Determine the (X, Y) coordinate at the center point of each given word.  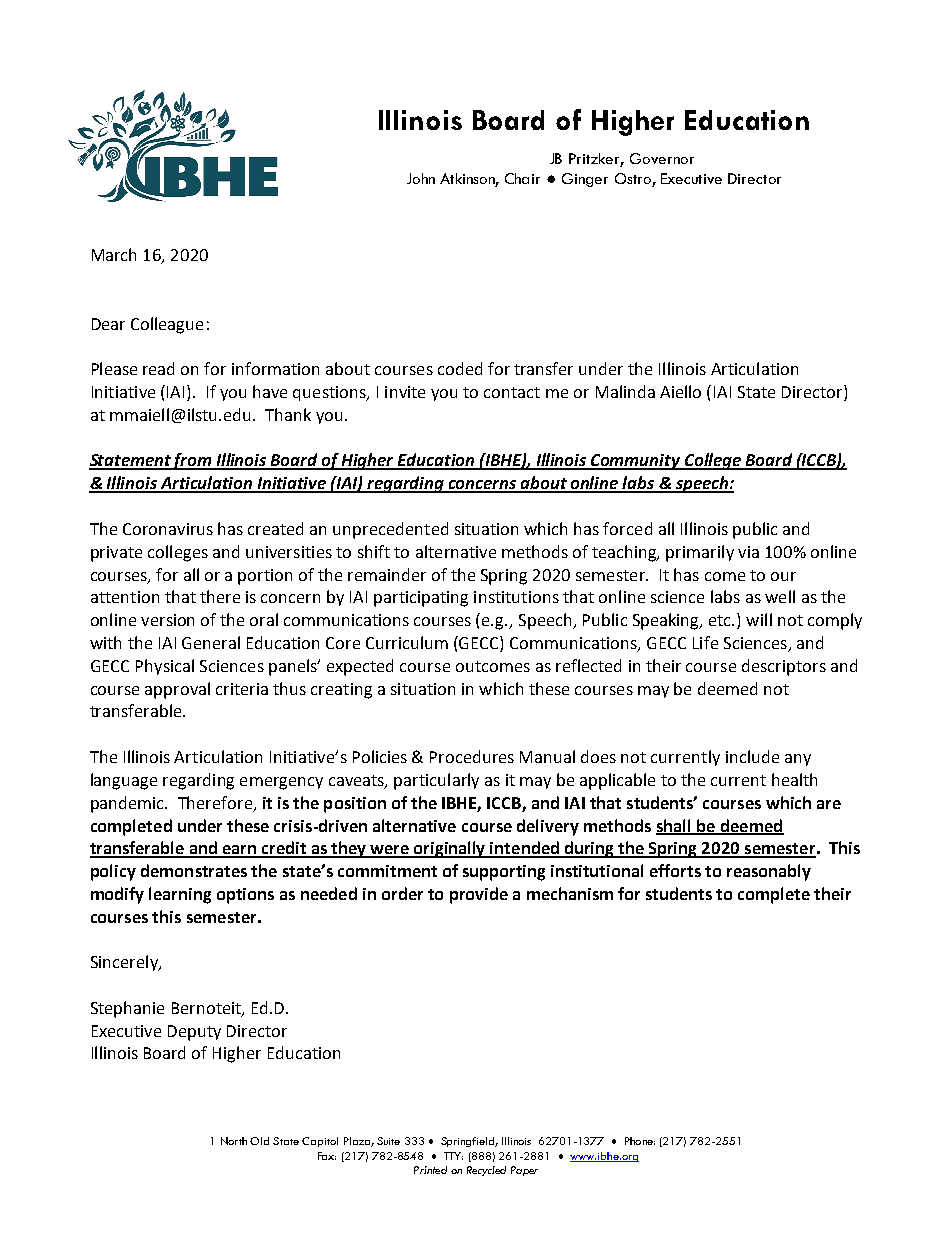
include (752, 756)
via (748, 552)
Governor (662, 158)
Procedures (472, 756)
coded (460, 368)
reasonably (769, 872)
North (234, 1141)
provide (479, 895)
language (124, 781)
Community (636, 462)
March (114, 254)
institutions (516, 597)
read (158, 368)
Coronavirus (168, 529)
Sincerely (125, 963)
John (421, 178)
